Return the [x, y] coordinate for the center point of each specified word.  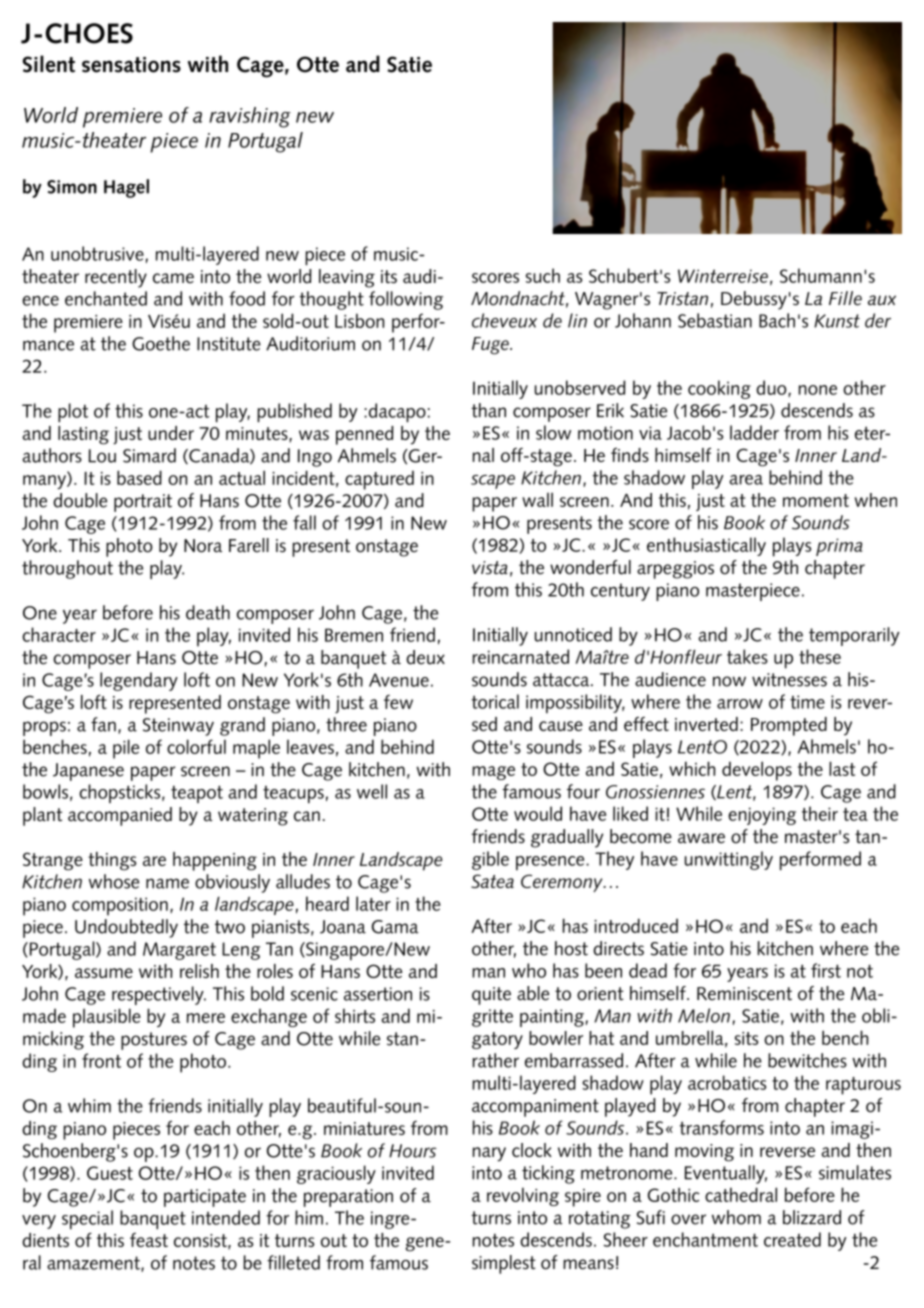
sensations [131, 65]
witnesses [789, 680]
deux [425, 657]
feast [149, 1240]
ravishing [250, 117]
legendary [139, 681]
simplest [504, 1264]
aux [882, 300]
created [792, 1239]
